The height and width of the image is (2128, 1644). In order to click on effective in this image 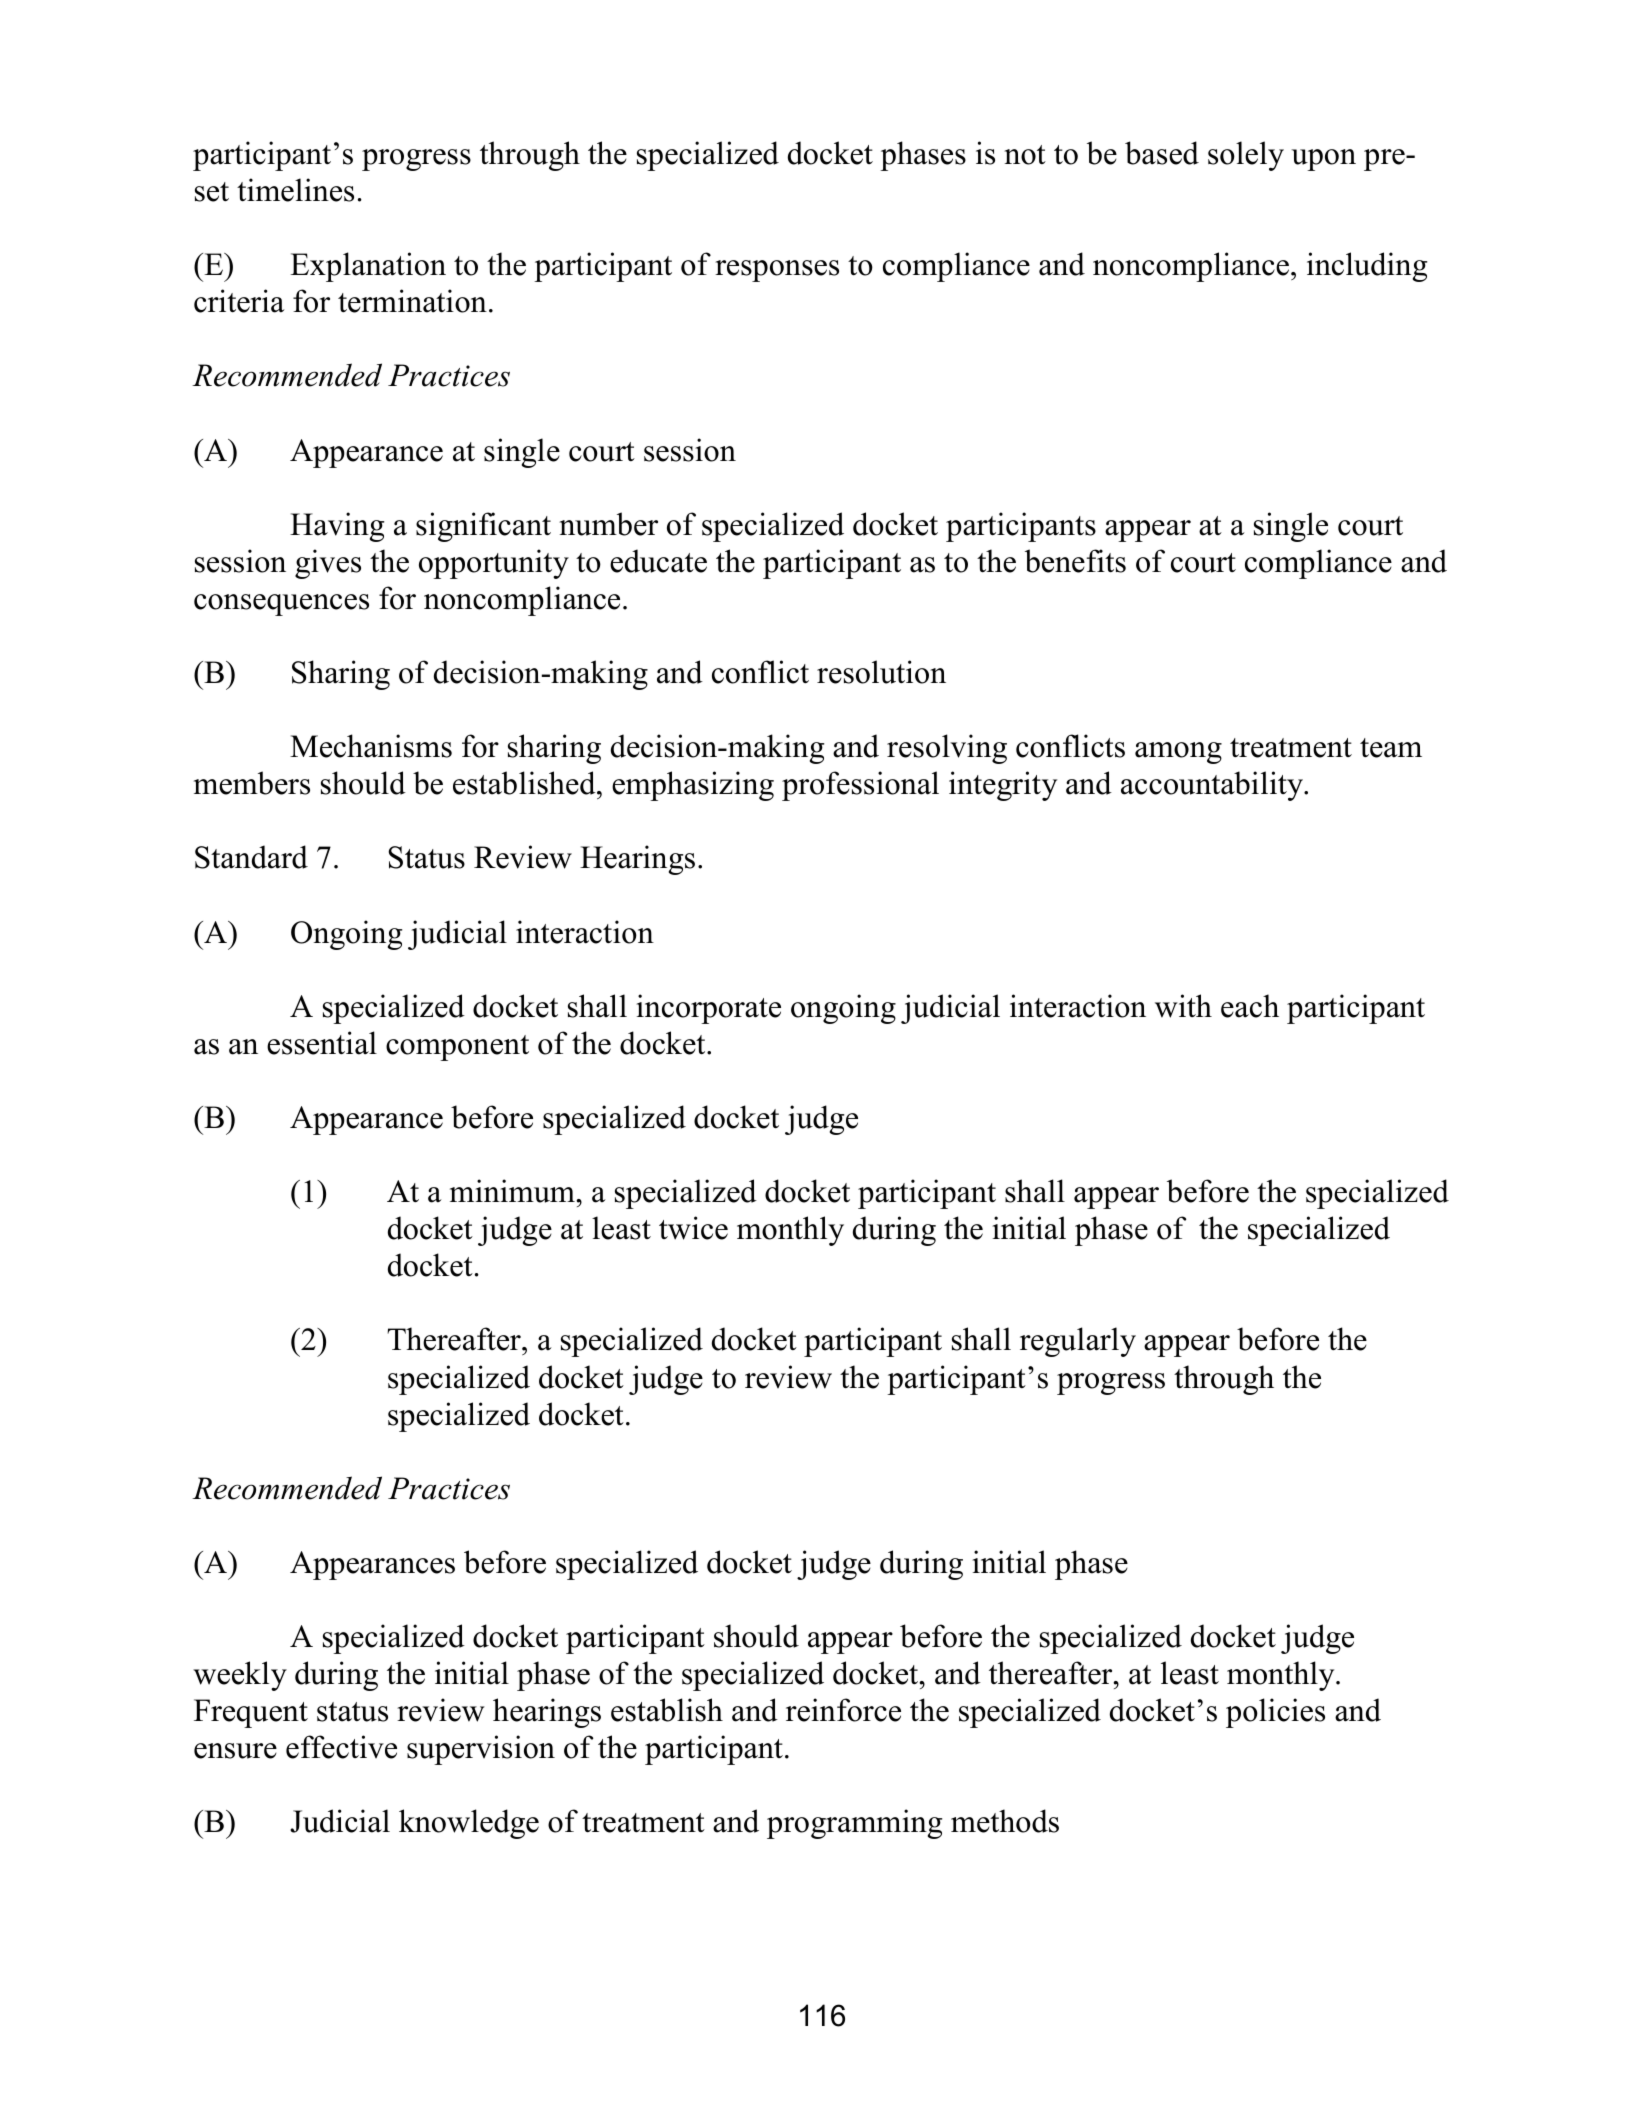, I will do `click(341, 1747)`.
